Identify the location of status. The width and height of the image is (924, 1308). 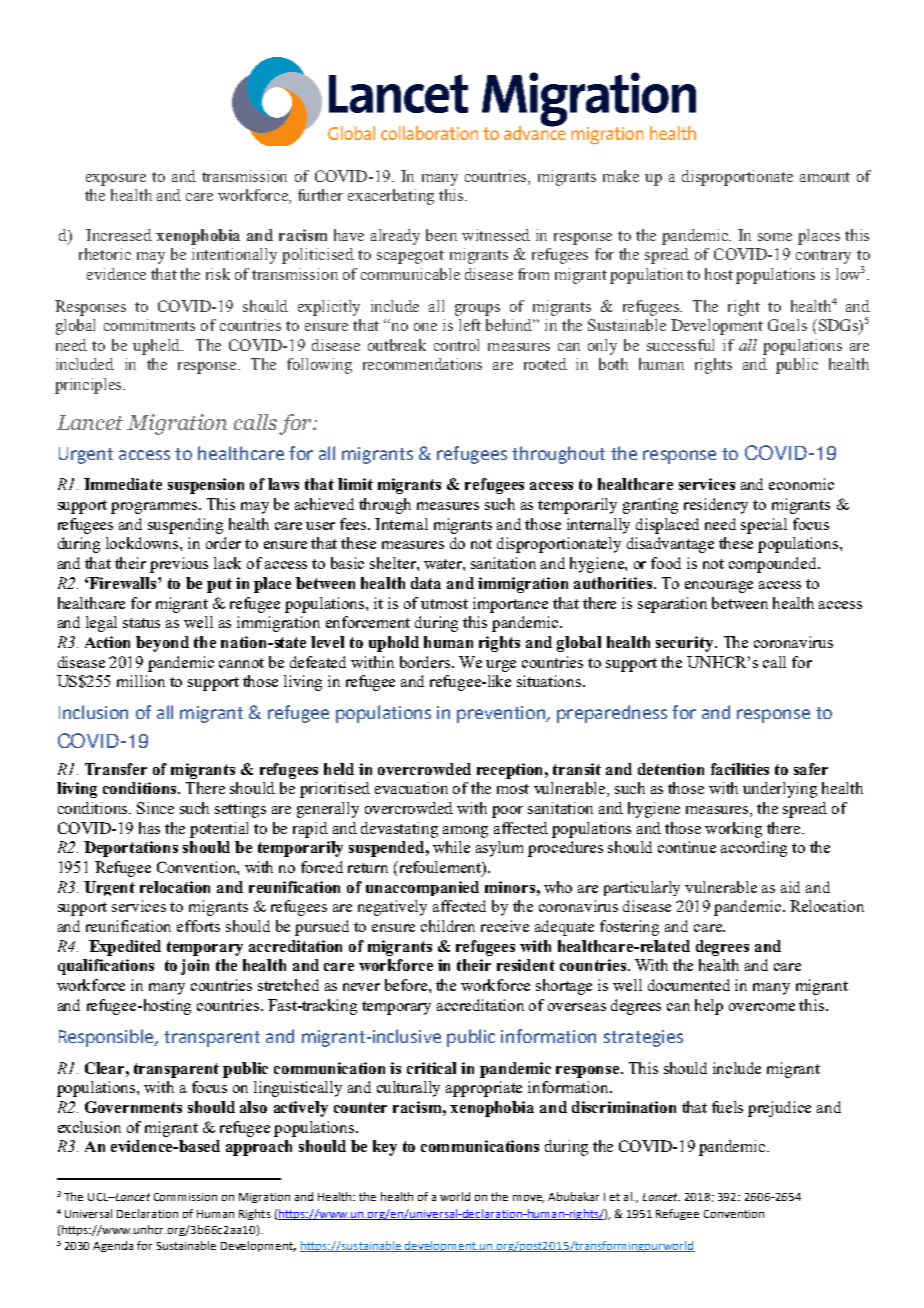
(141, 623).
